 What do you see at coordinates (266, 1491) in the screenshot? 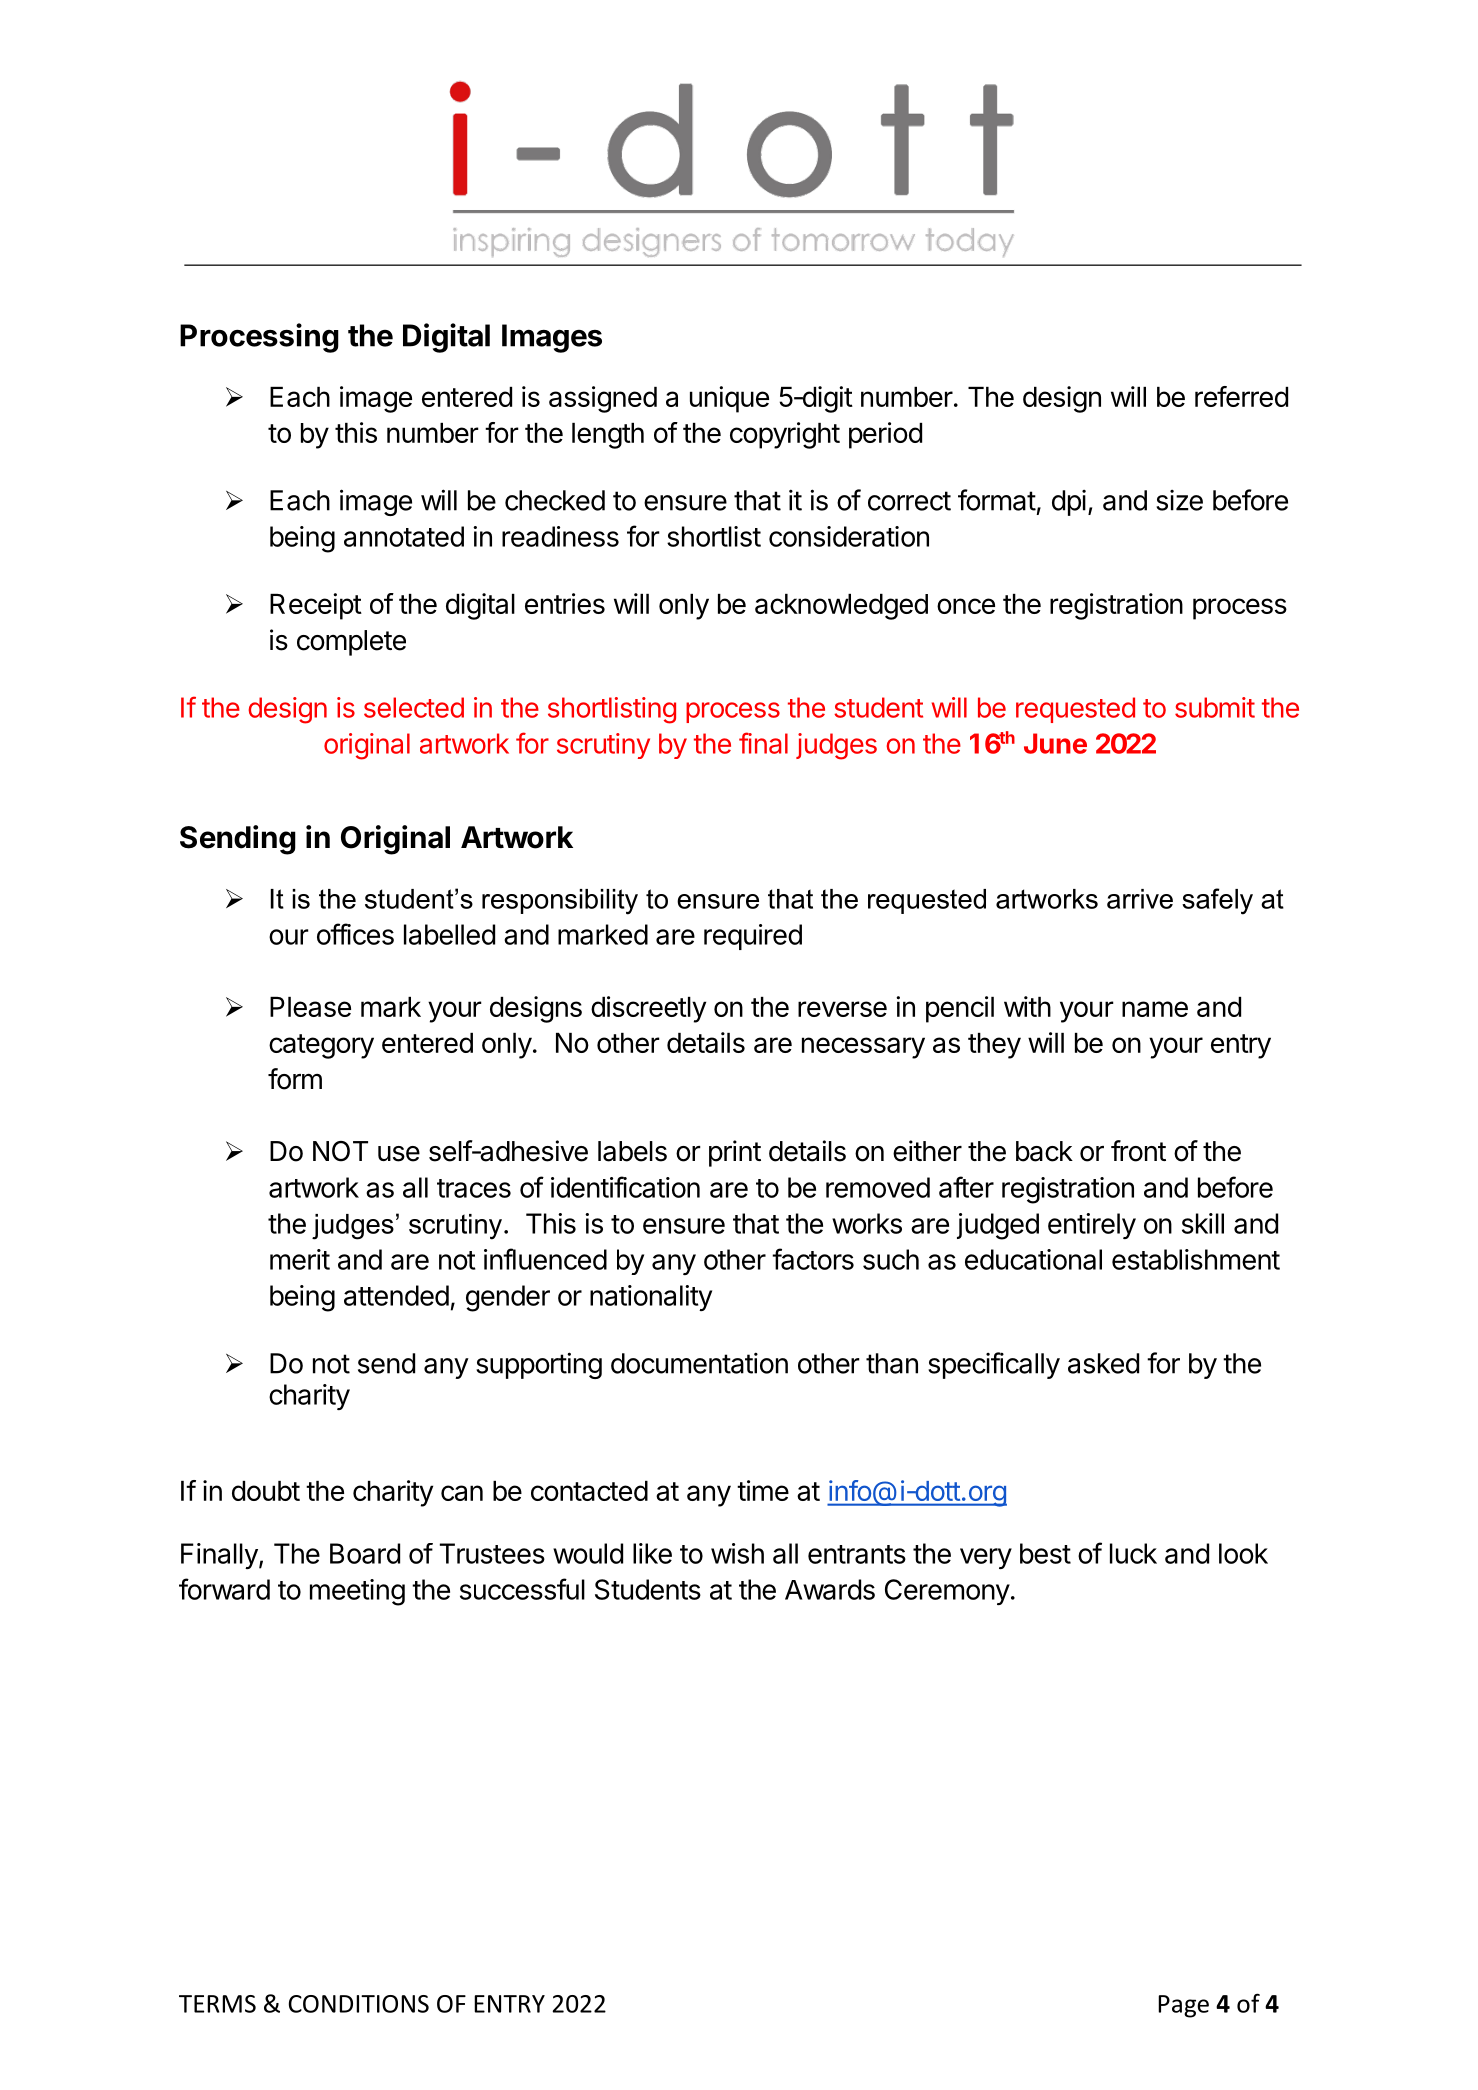
I see `doubt` at bounding box center [266, 1491].
